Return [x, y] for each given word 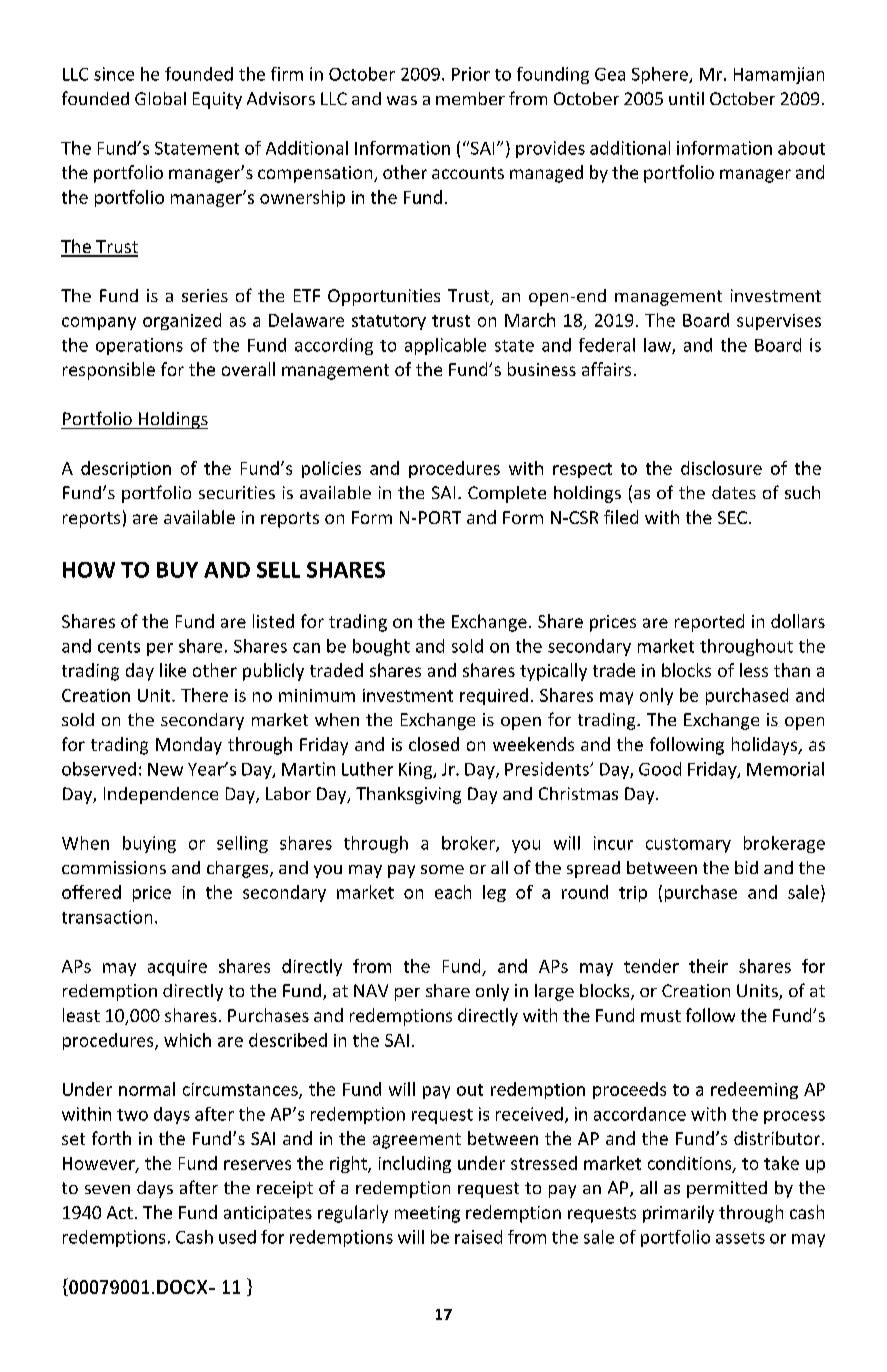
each [453, 892]
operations [139, 346]
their [708, 966]
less [754, 670]
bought [381, 647]
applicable [445, 346]
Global [160, 98]
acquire [177, 968]
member [470, 98]
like [173, 670]
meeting [427, 1214]
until [686, 98]
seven [107, 1189]
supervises [779, 322]
